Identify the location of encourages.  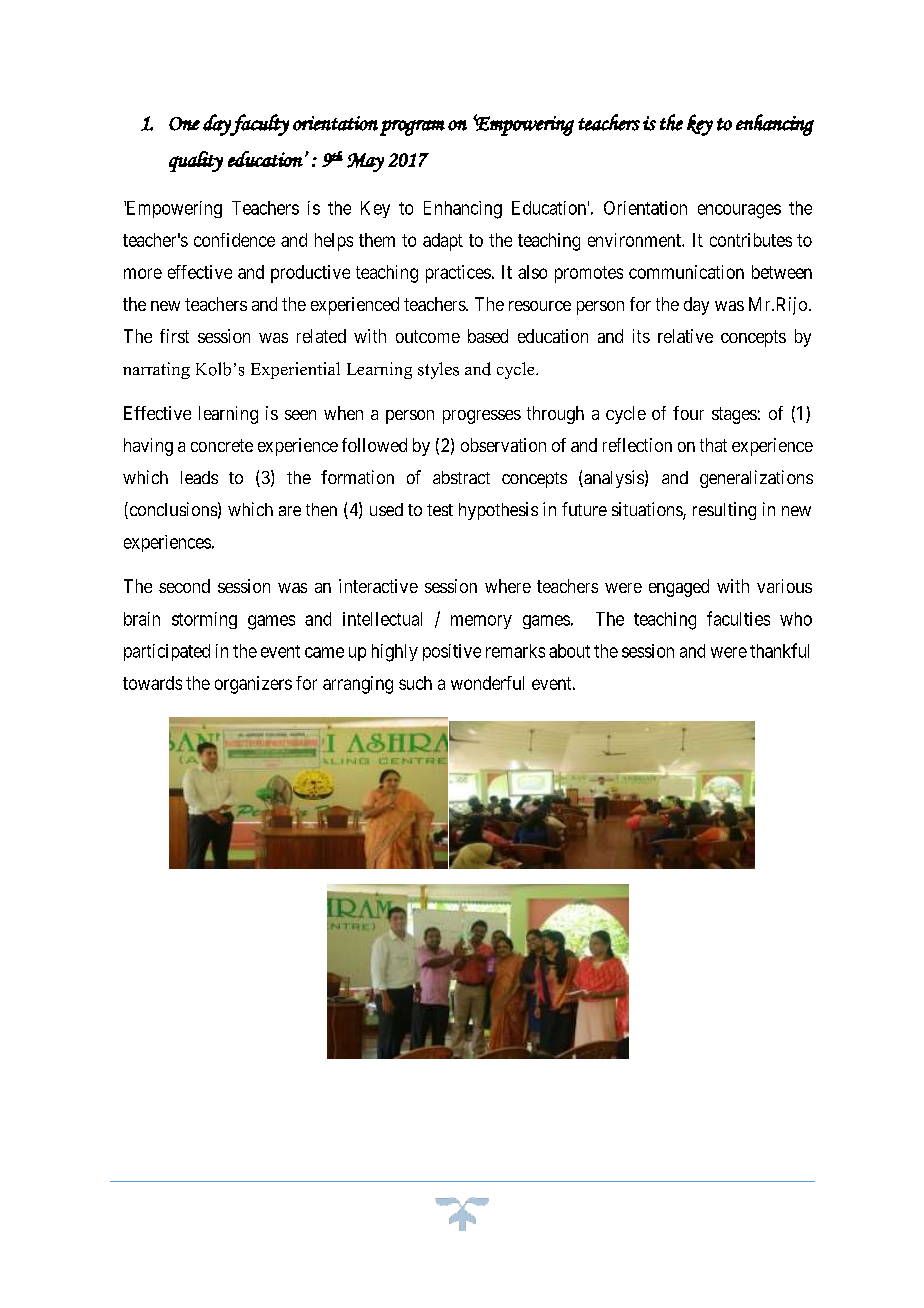
(739, 211).
